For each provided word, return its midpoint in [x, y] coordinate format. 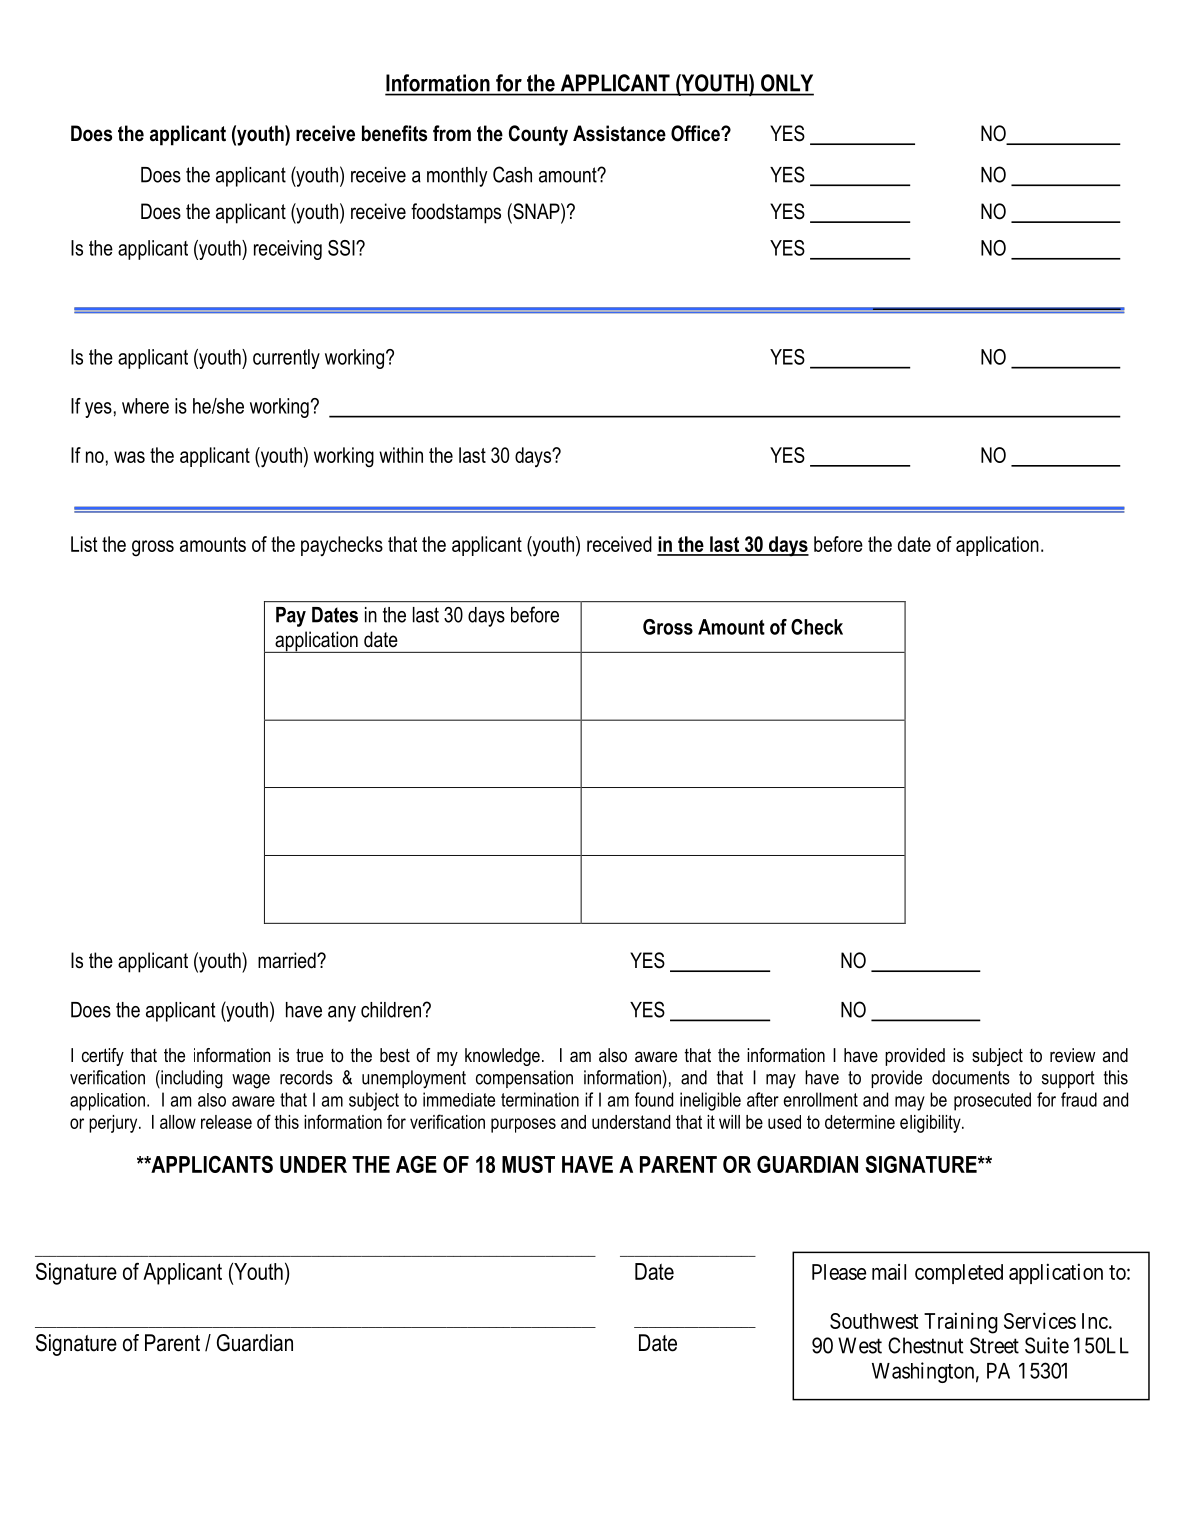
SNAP [536, 212]
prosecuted [992, 1101]
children [392, 1010]
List [84, 544]
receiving [288, 250]
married [288, 960]
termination [540, 1099]
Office [696, 133]
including [191, 1079]
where [145, 406]
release [226, 1122]
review [1072, 1055]
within [401, 455]
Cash [512, 174]
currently [286, 359]
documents [971, 1077]
